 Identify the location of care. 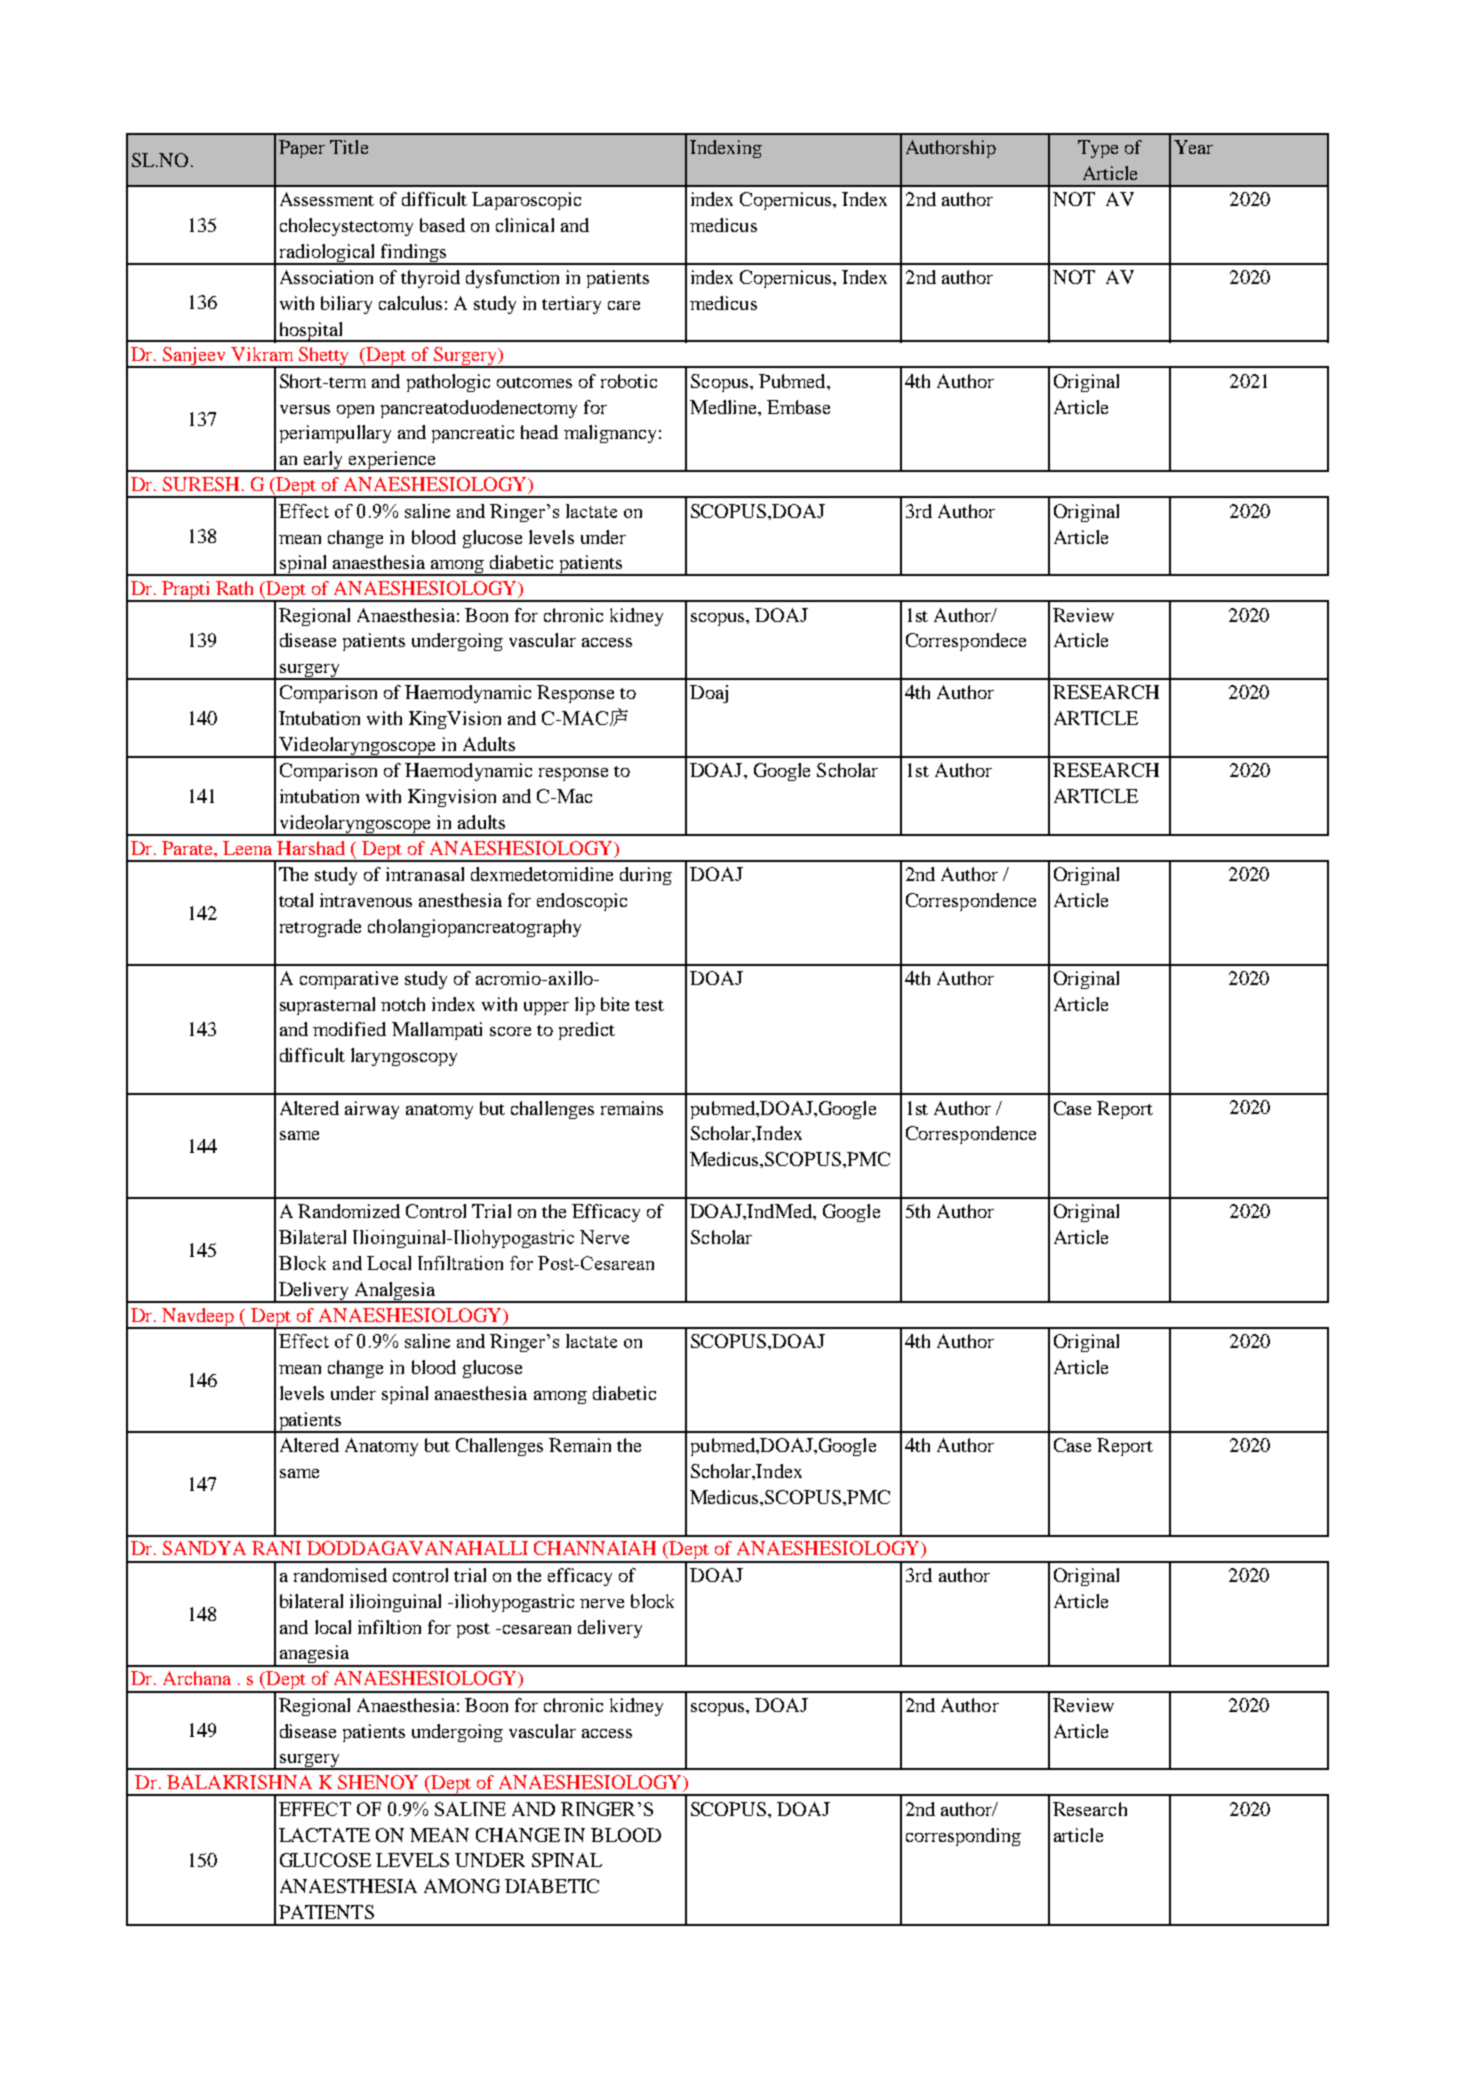
(624, 305).
